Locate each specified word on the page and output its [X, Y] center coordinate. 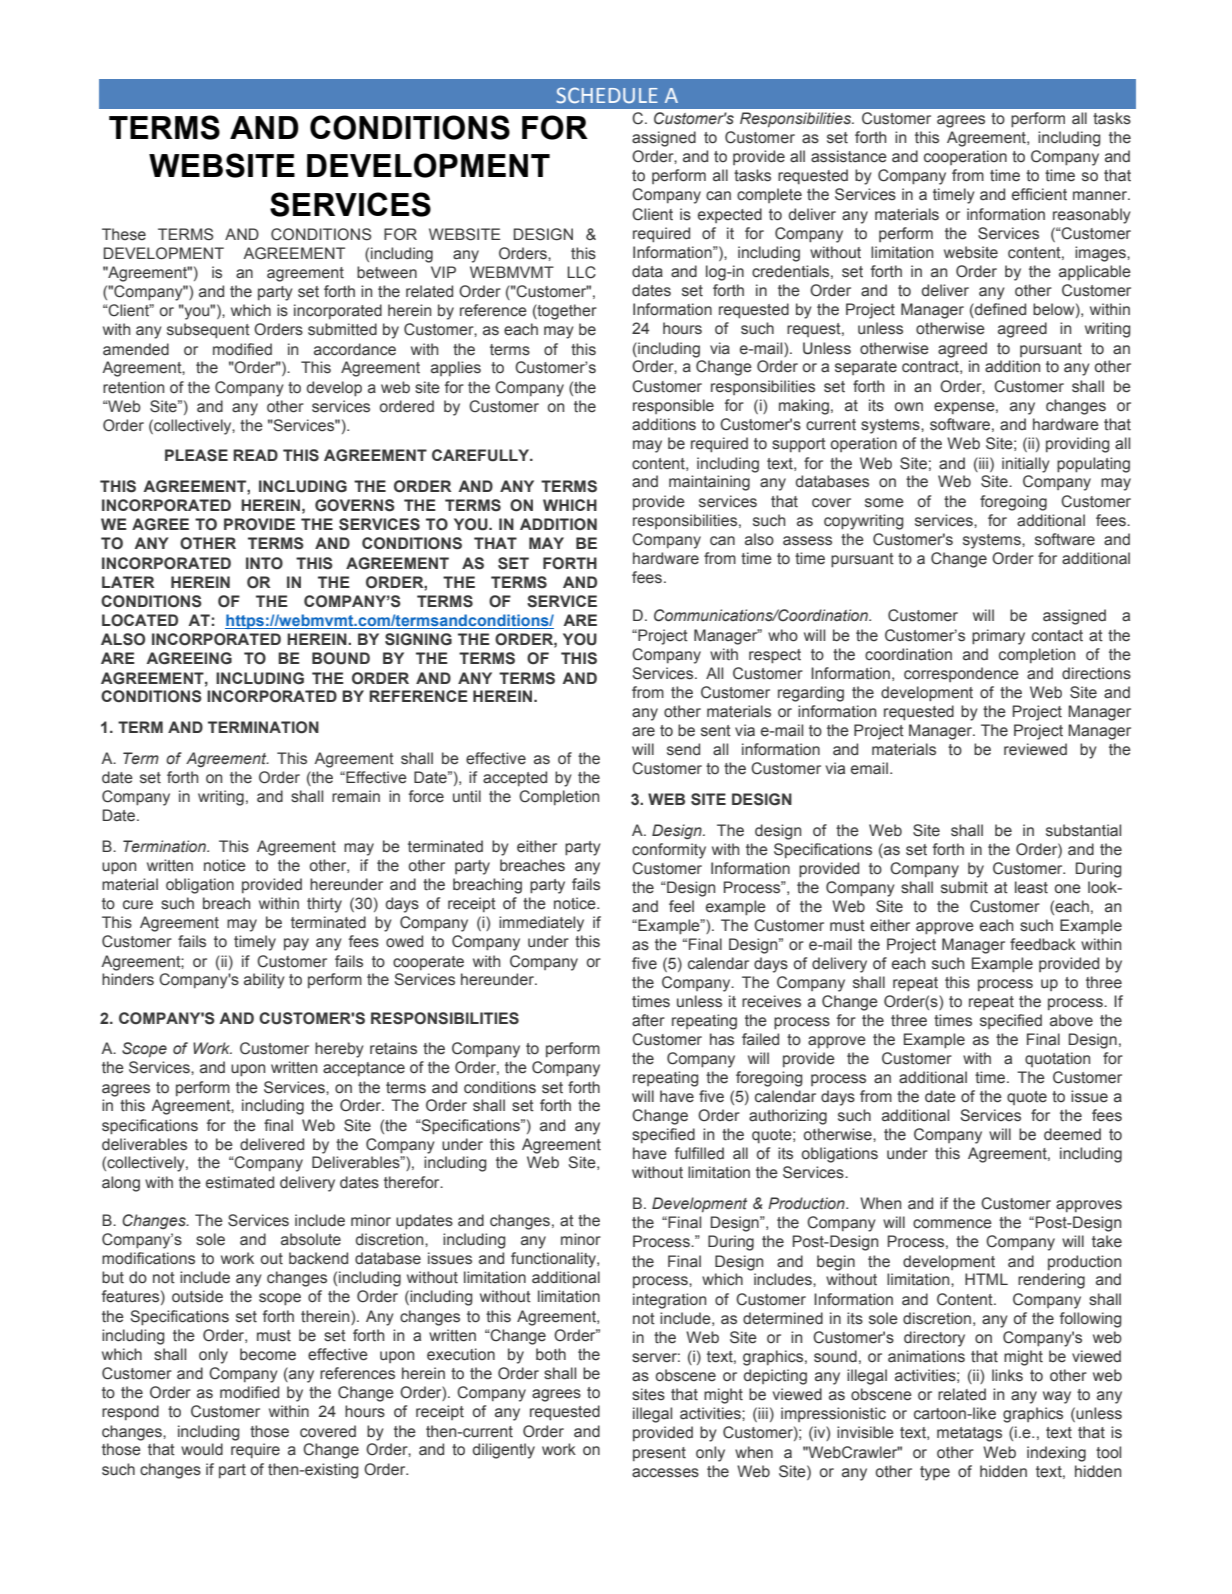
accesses [665, 1473]
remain [356, 796]
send [683, 749]
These [124, 234]
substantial [1083, 830]
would [202, 1449]
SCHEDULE [607, 95]
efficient [1039, 194]
